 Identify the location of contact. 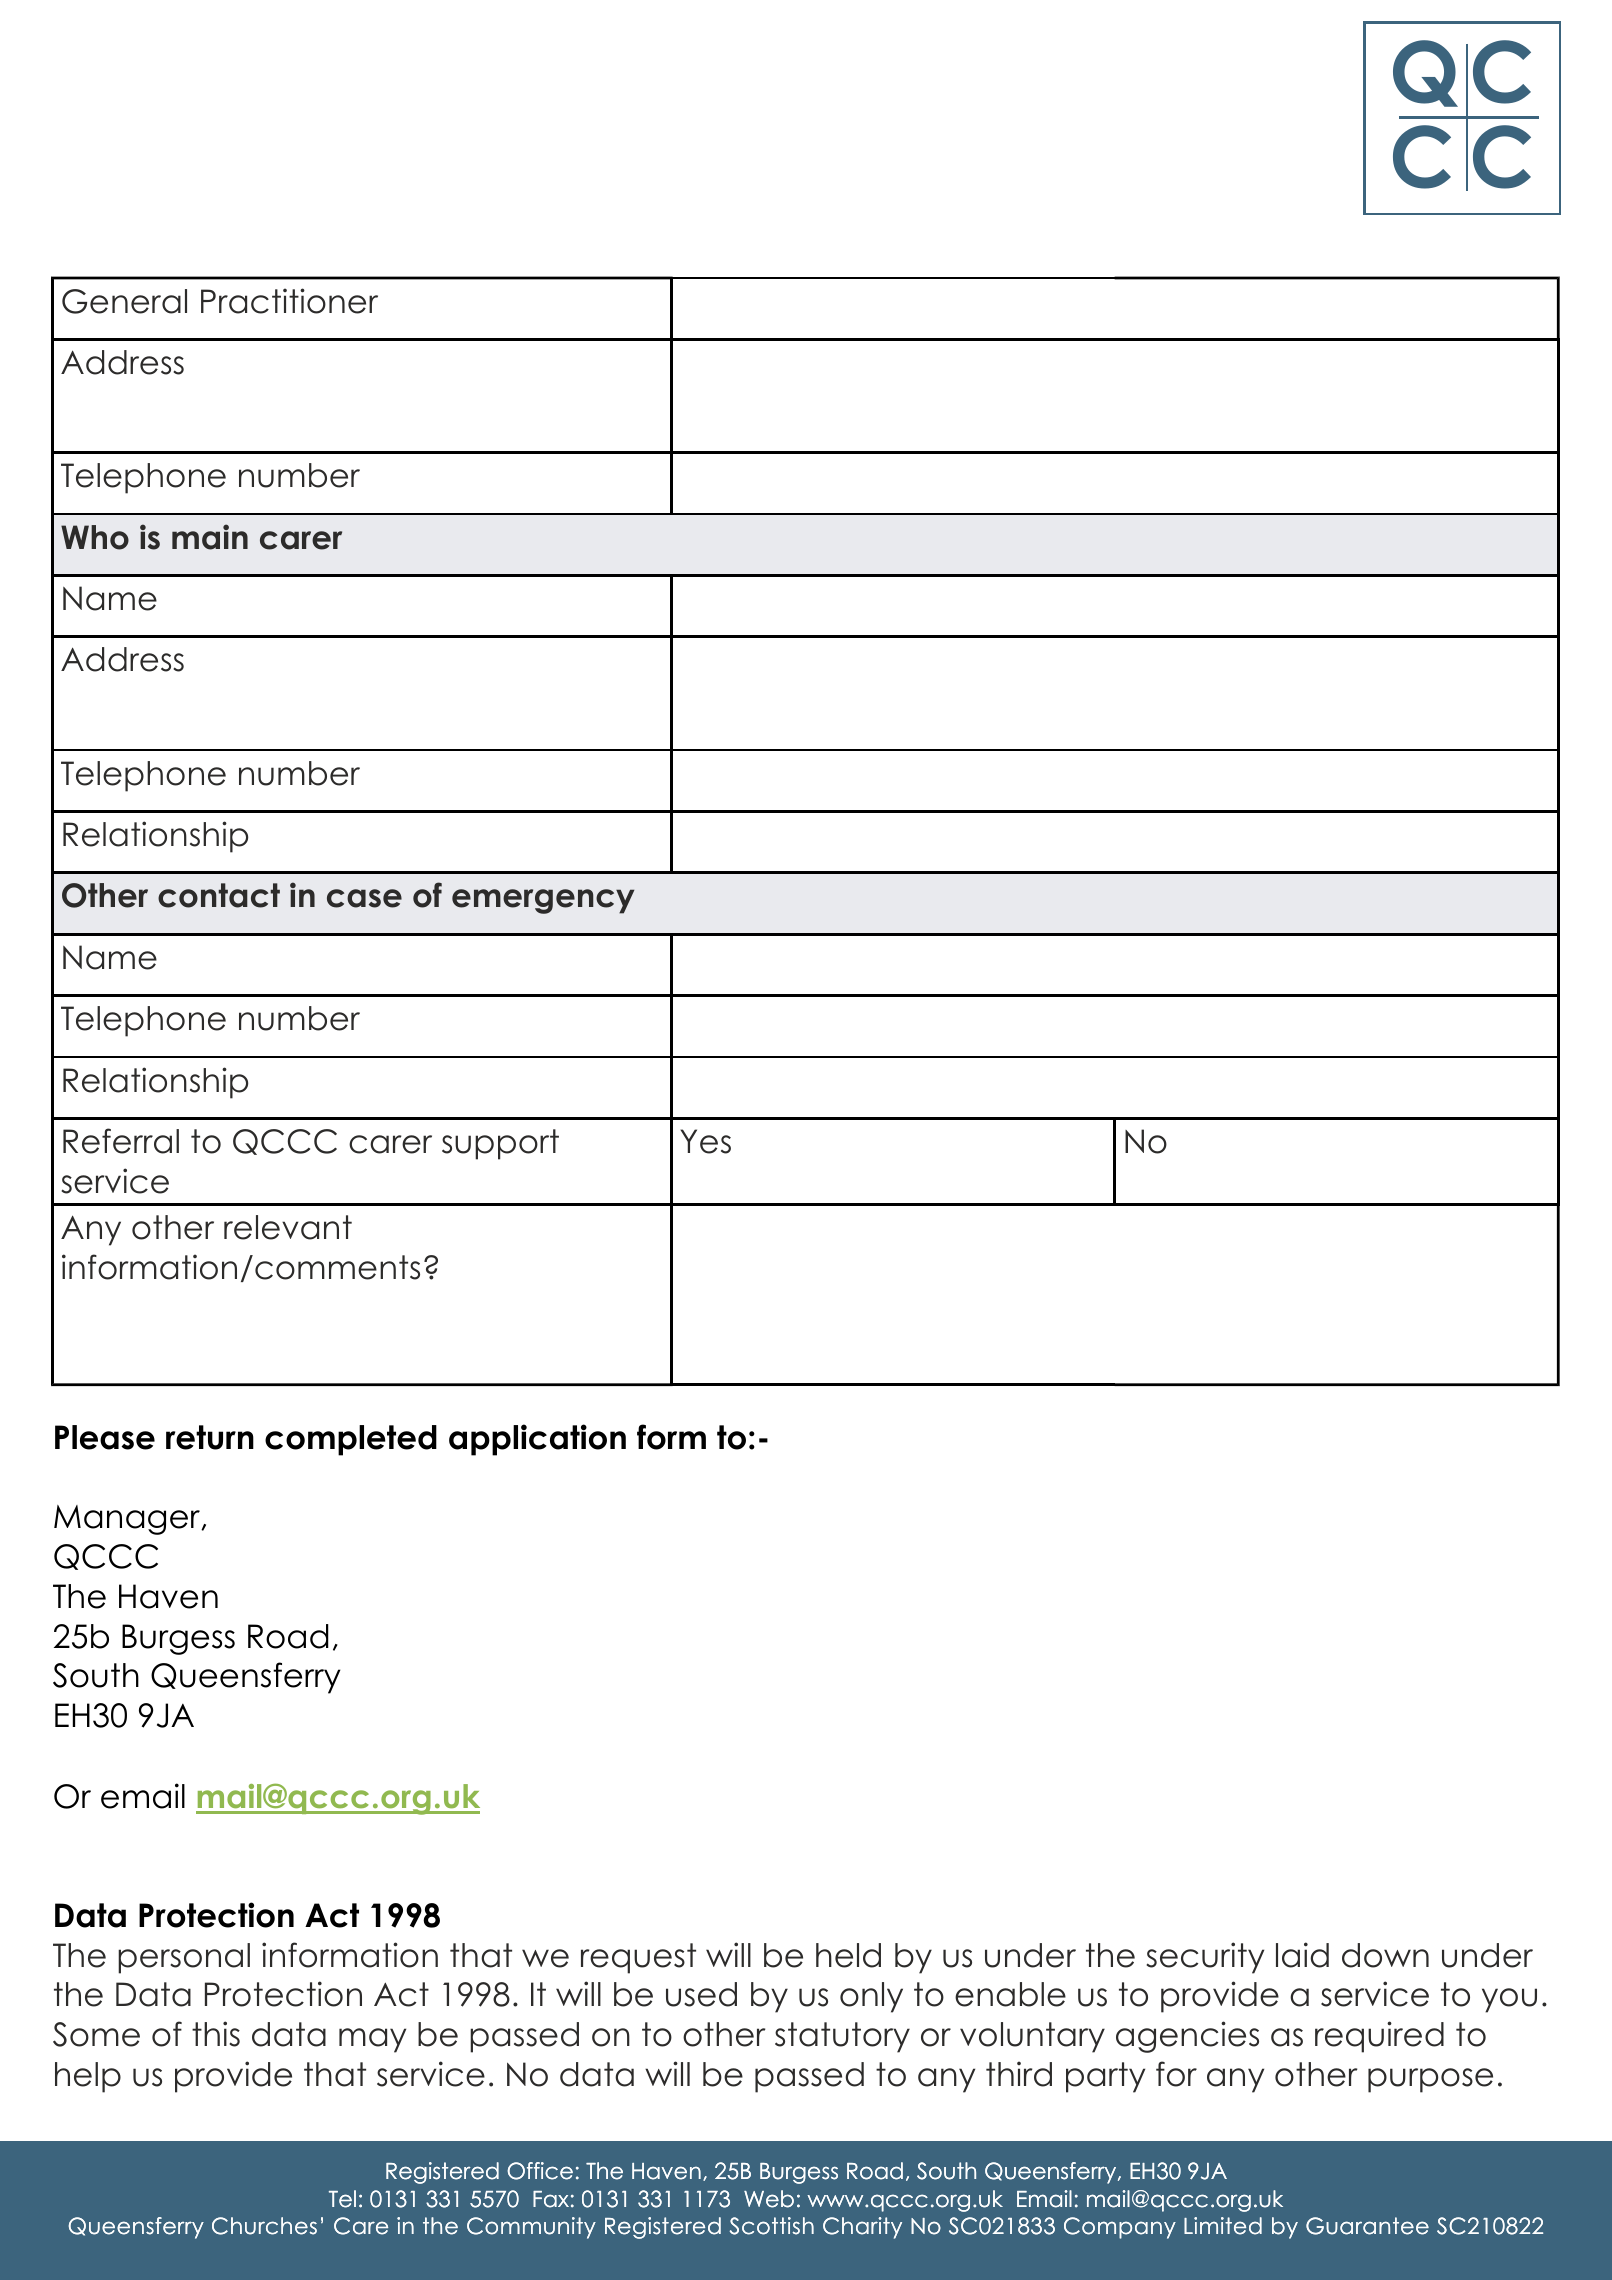
(219, 895).
